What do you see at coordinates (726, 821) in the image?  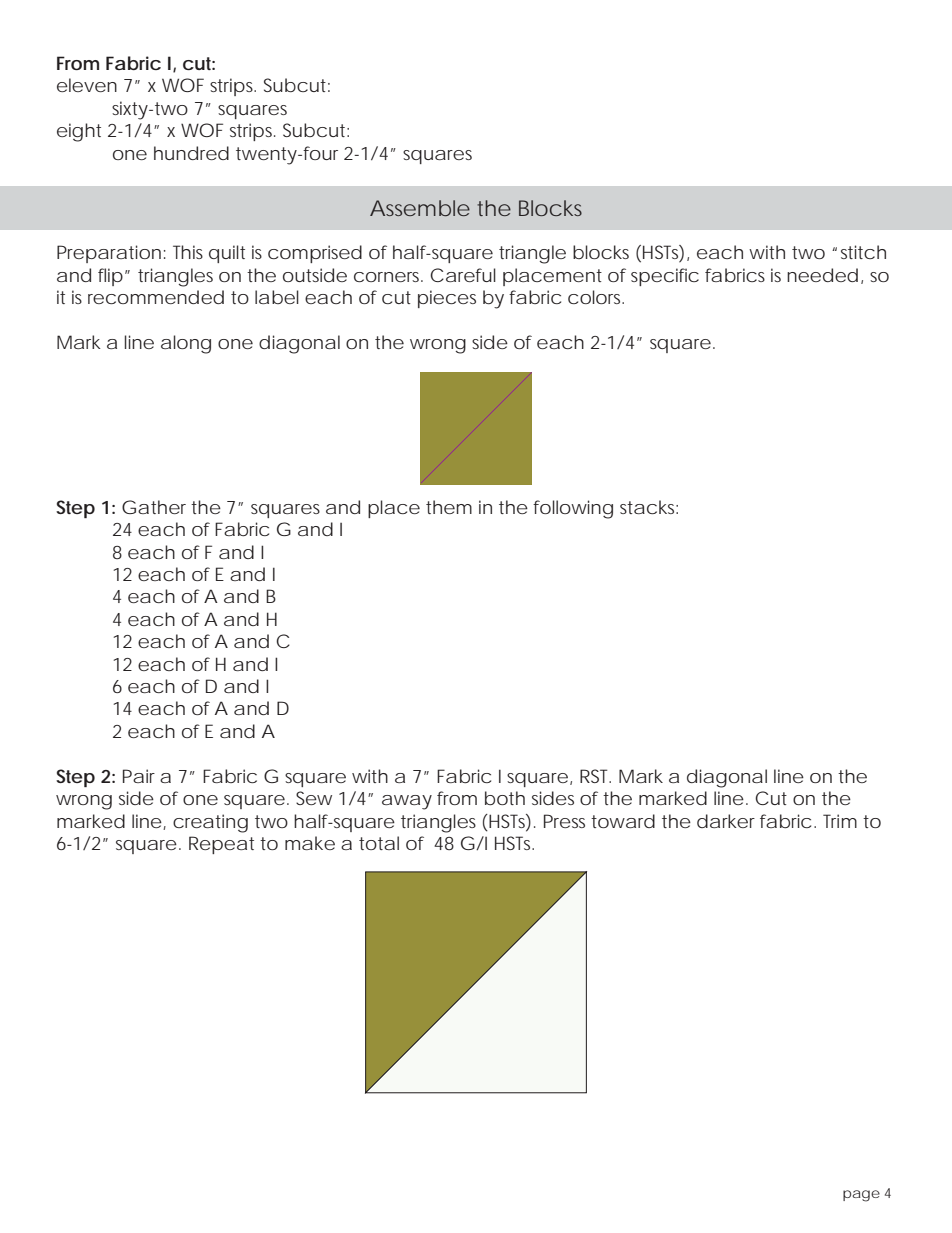 I see `darker` at bounding box center [726, 821].
